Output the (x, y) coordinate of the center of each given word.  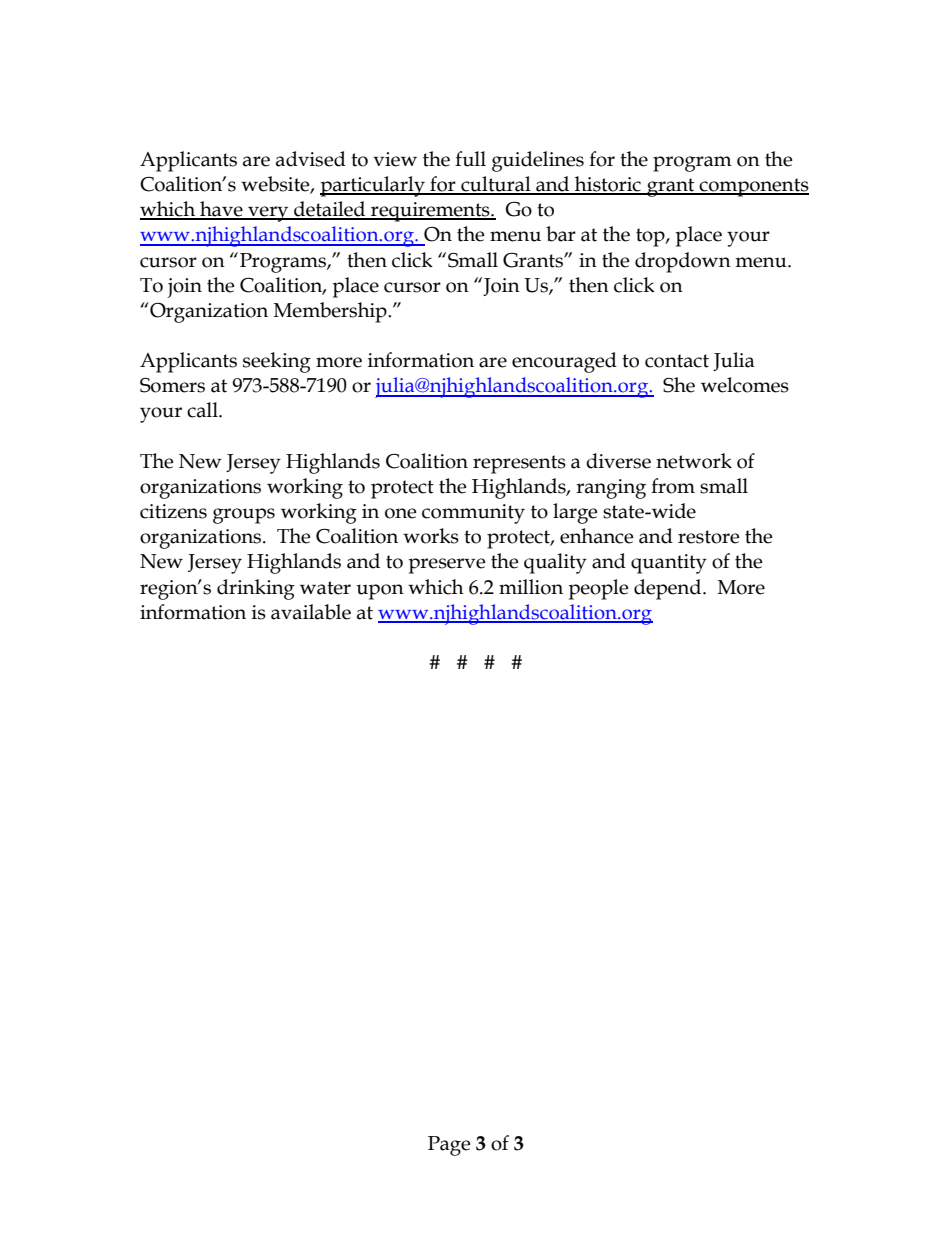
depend (669, 589)
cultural (496, 185)
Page (449, 1146)
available (311, 612)
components (753, 187)
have (221, 210)
